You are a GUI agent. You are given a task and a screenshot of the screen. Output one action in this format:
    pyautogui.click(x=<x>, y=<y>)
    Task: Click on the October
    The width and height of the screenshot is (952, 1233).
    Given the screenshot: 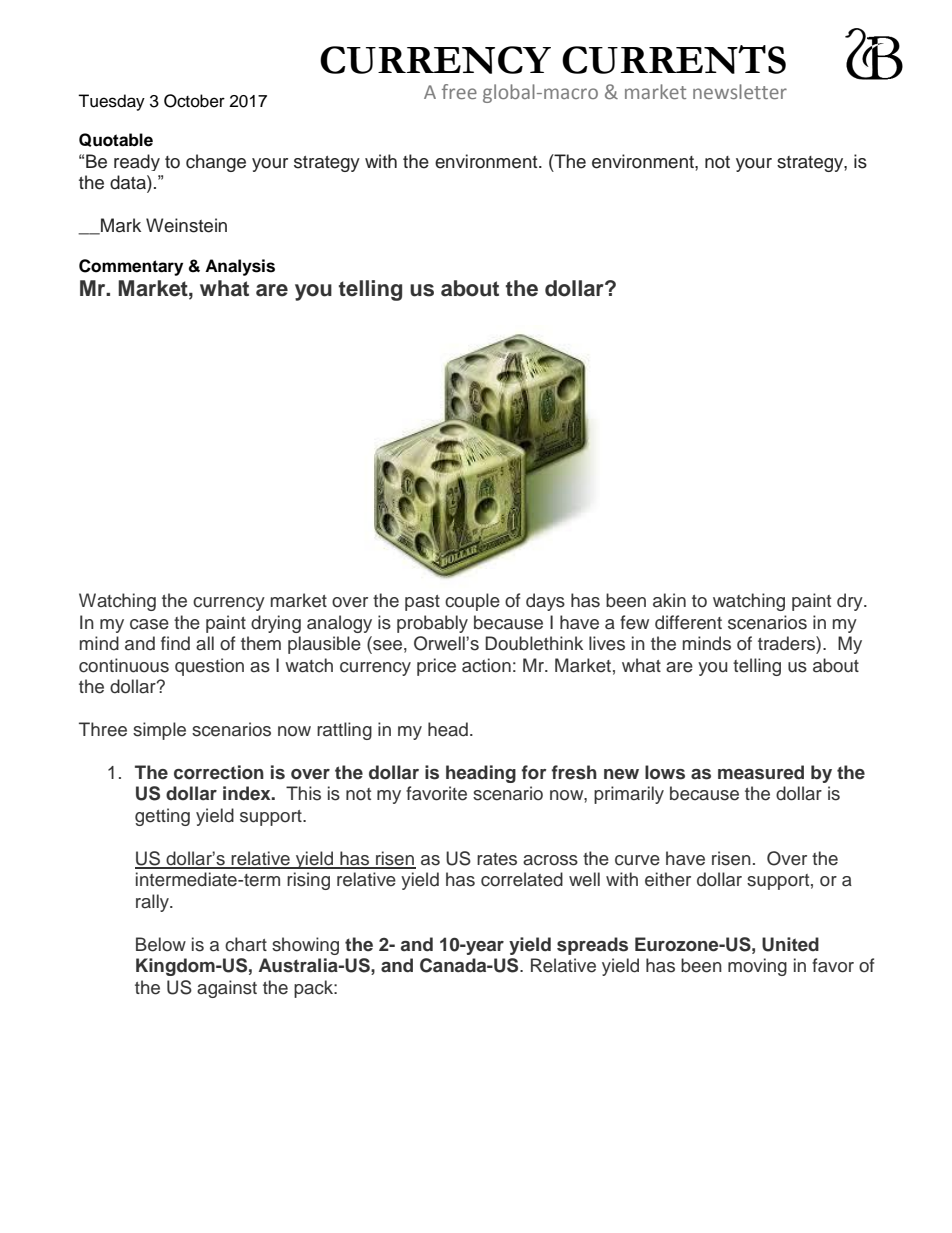 What is the action you would take?
    pyautogui.click(x=194, y=101)
